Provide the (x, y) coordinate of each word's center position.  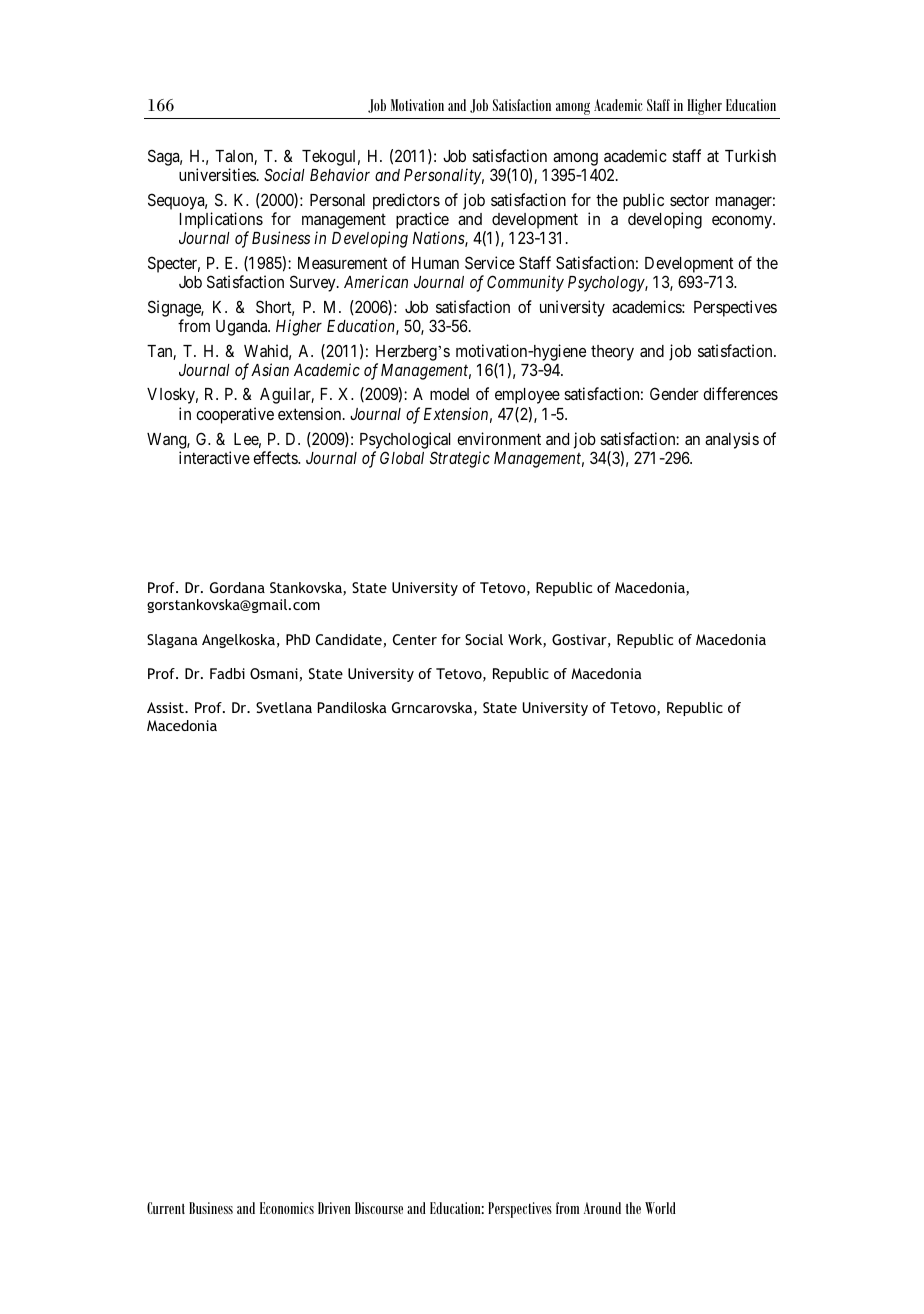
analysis (732, 440)
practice (422, 220)
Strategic (460, 459)
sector (689, 200)
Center (415, 639)
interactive (214, 457)
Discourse (379, 1208)
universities (217, 174)
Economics (287, 1208)
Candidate (350, 641)
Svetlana (284, 707)
